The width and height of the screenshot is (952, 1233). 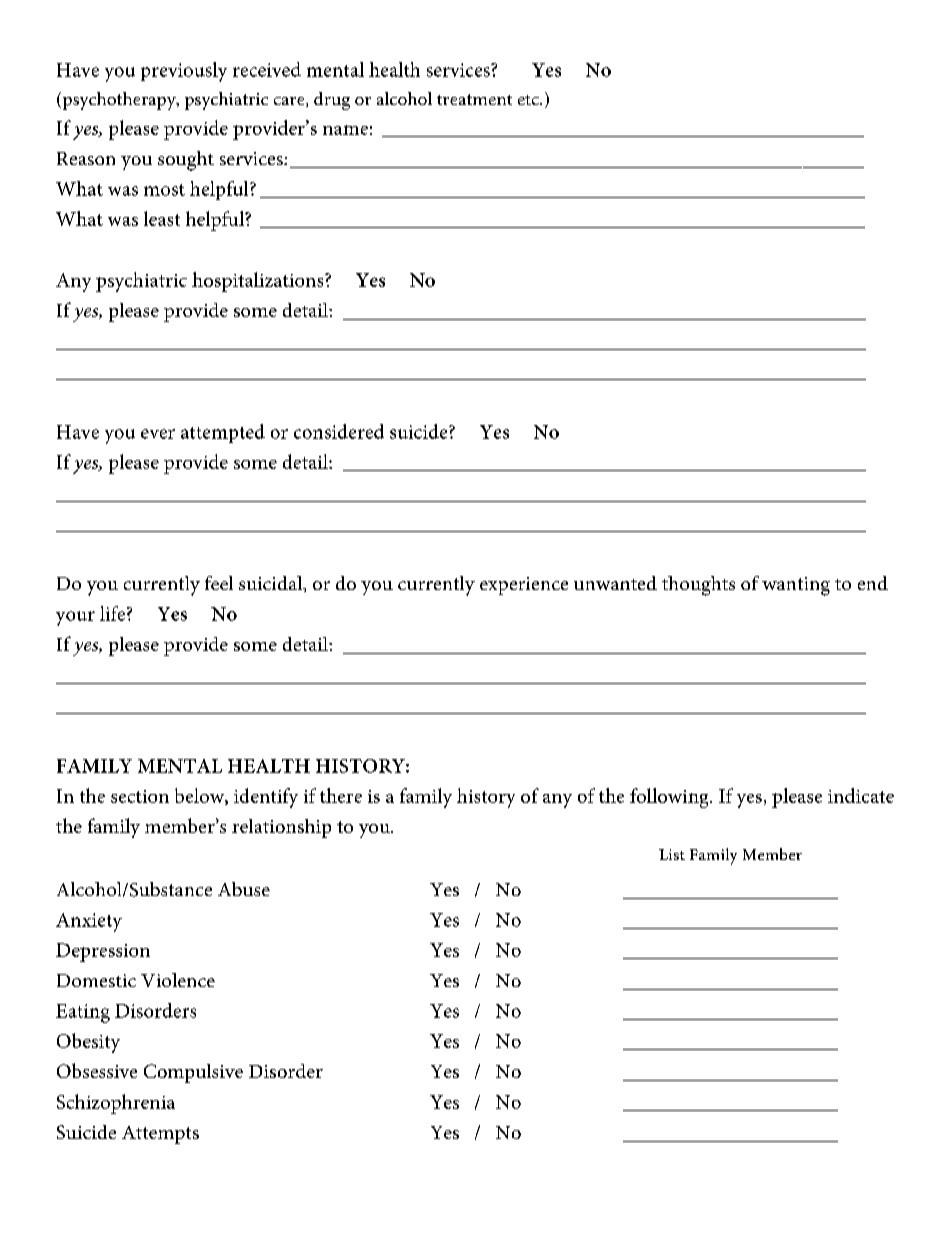 What do you see at coordinates (184, 72) in the screenshot?
I see `previously` at bounding box center [184, 72].
